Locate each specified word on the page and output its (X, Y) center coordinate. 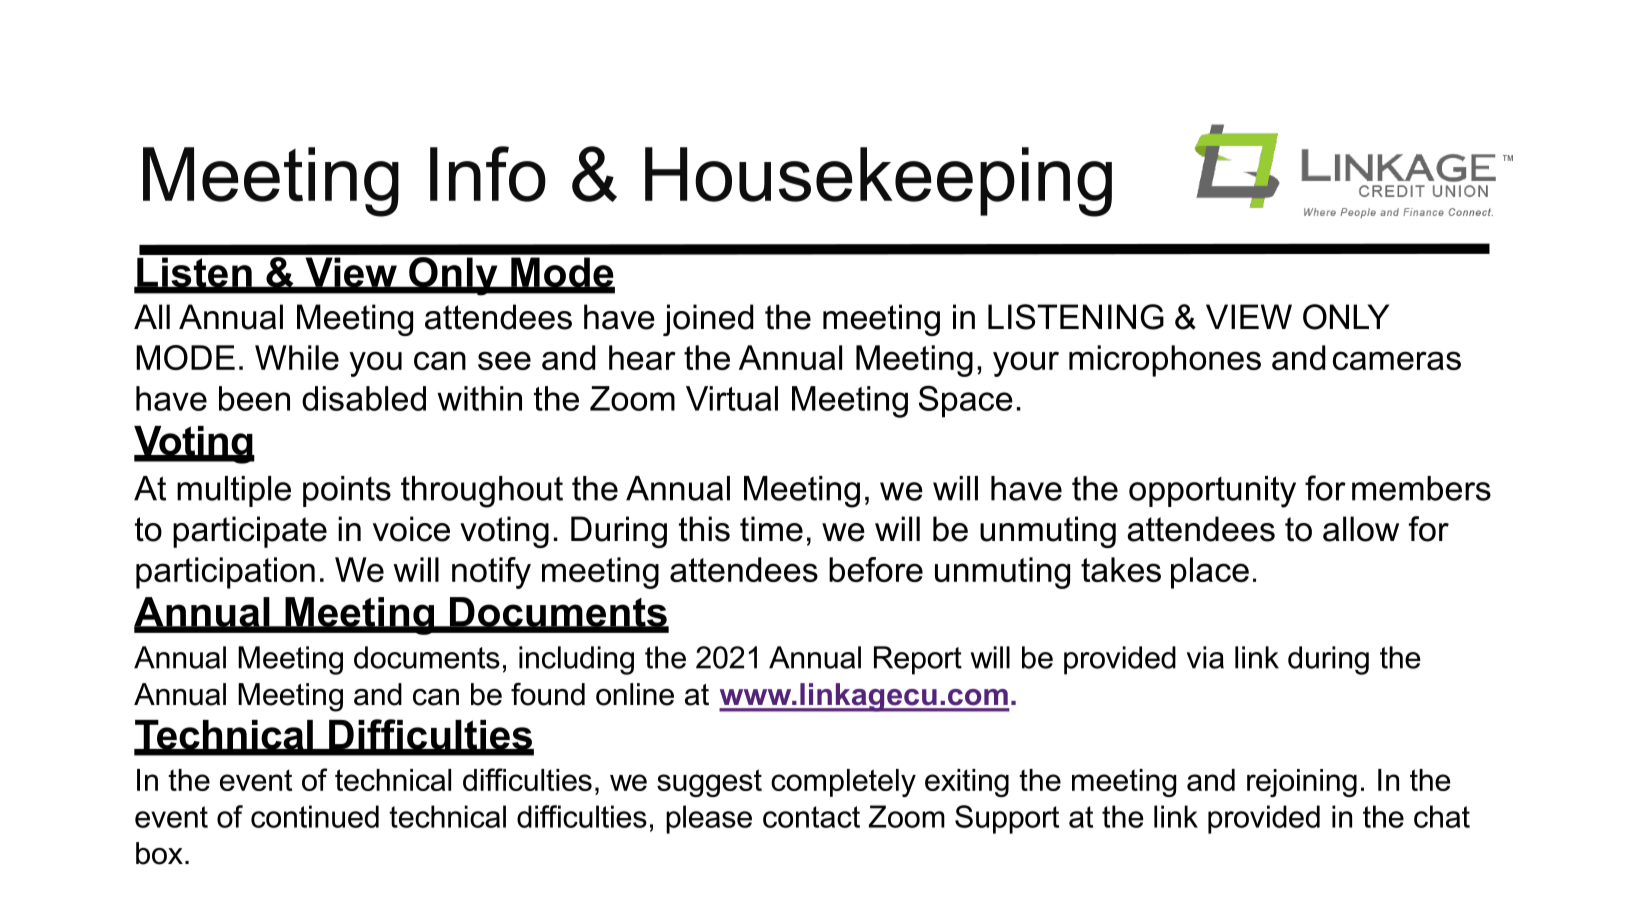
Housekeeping (878, 182)
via (1205, 657)
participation (225, 573)
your (1026, 364)
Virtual (732, 398)
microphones (1165, 361)
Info (488, 174)
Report (918, 660)
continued (315, 816)
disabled (364, 398)
